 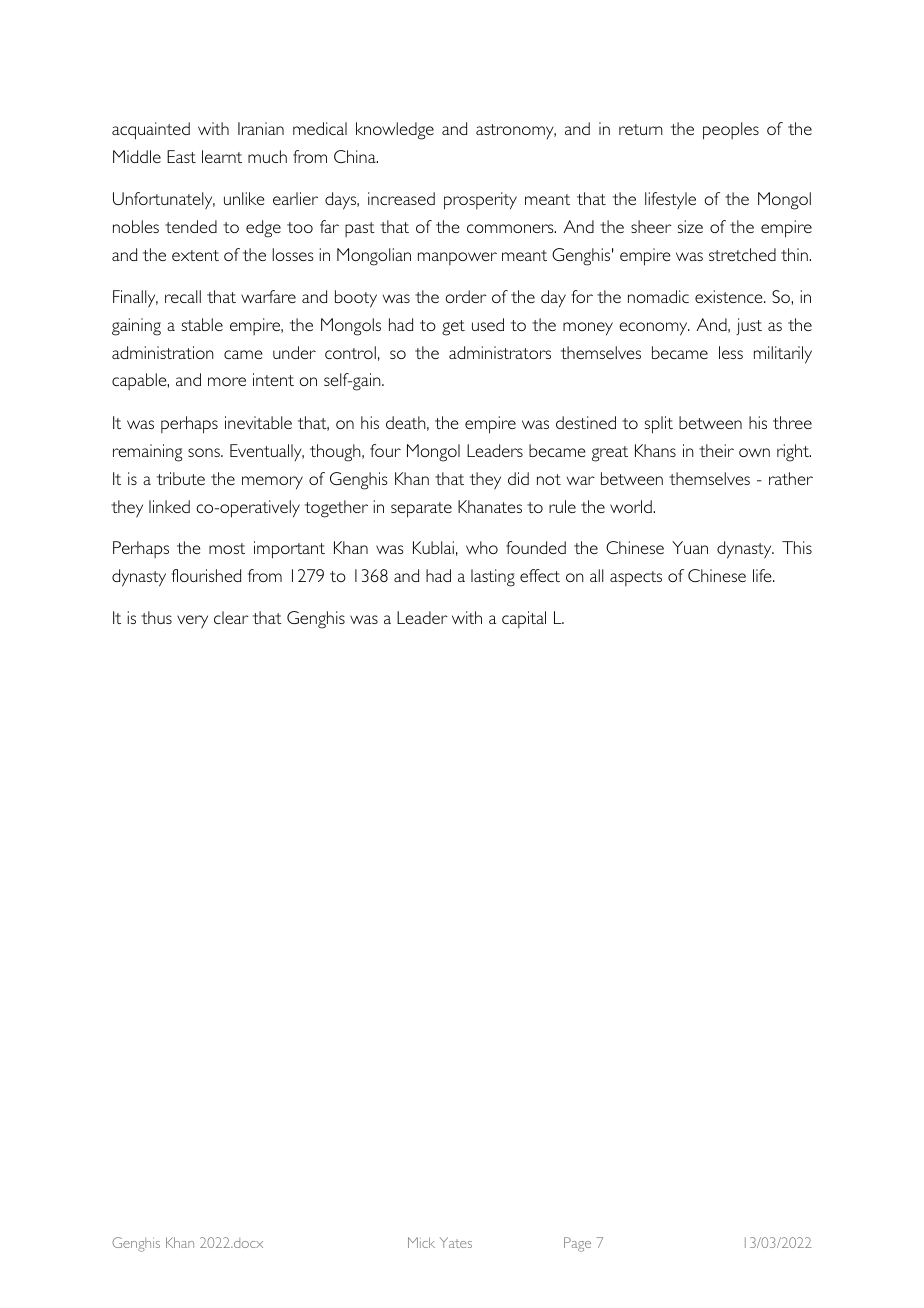 I want to click on learnt, so click(x=222, y=156).
